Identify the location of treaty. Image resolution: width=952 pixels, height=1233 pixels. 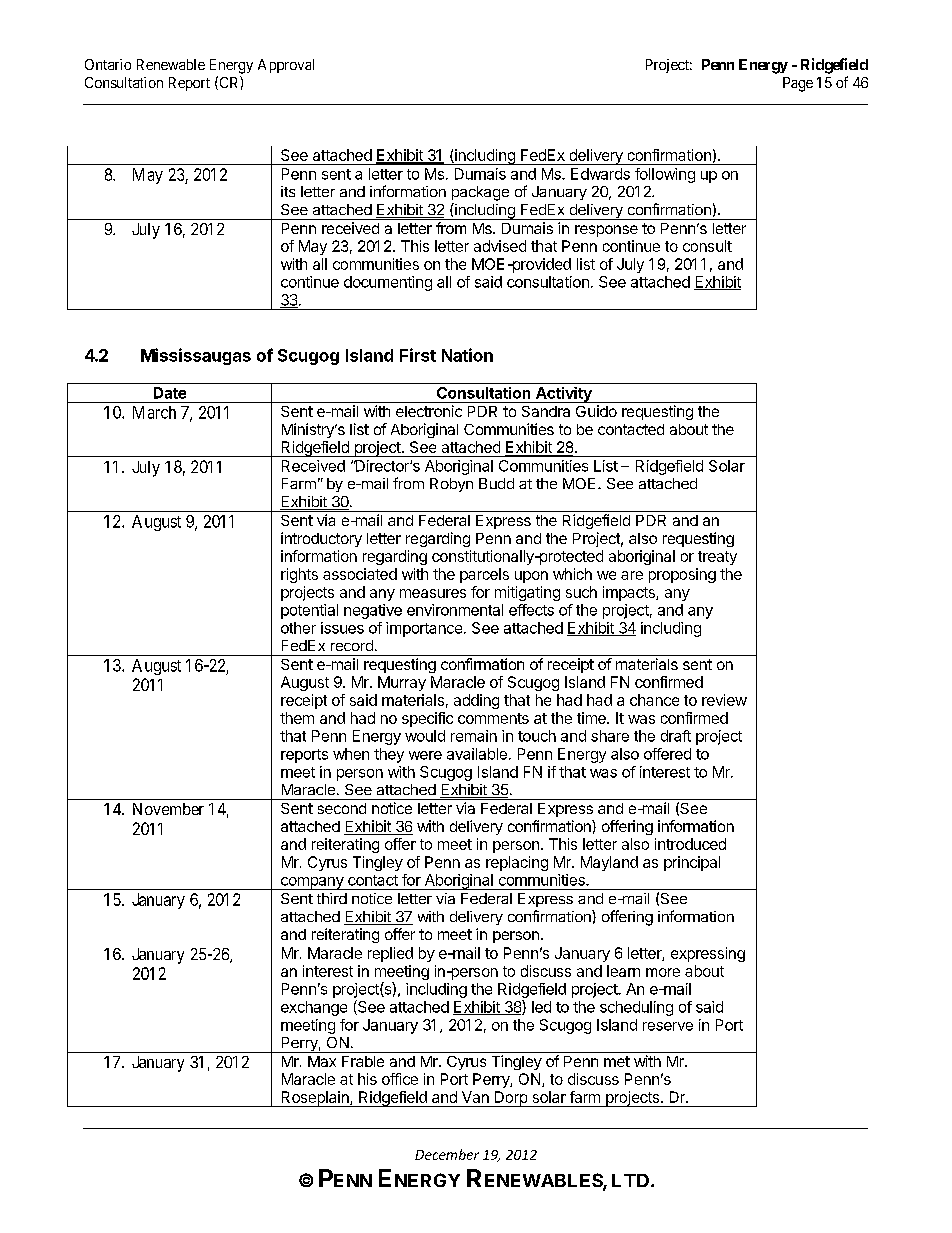
(717, 558).
